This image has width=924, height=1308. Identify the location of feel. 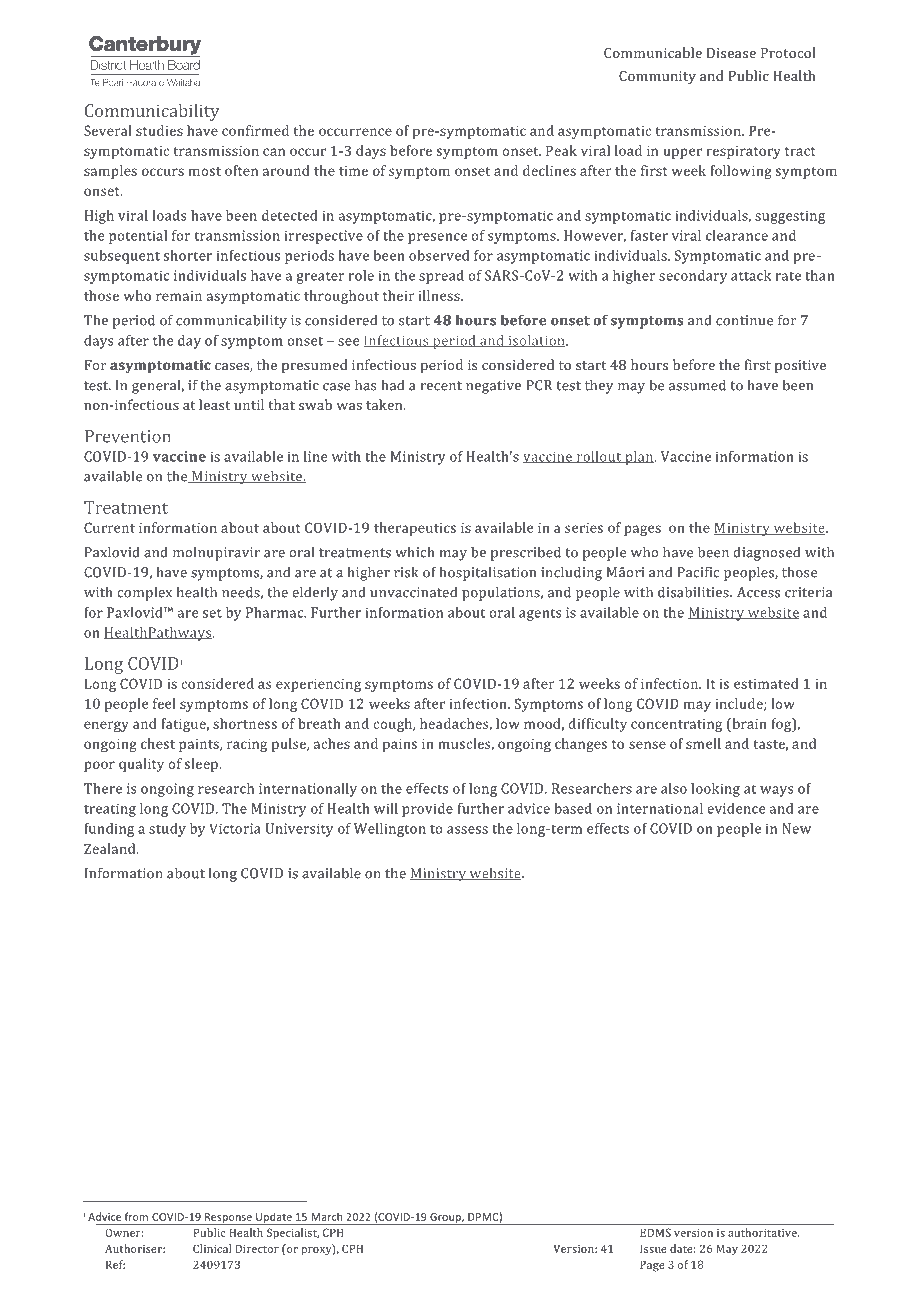
(164, 703).
